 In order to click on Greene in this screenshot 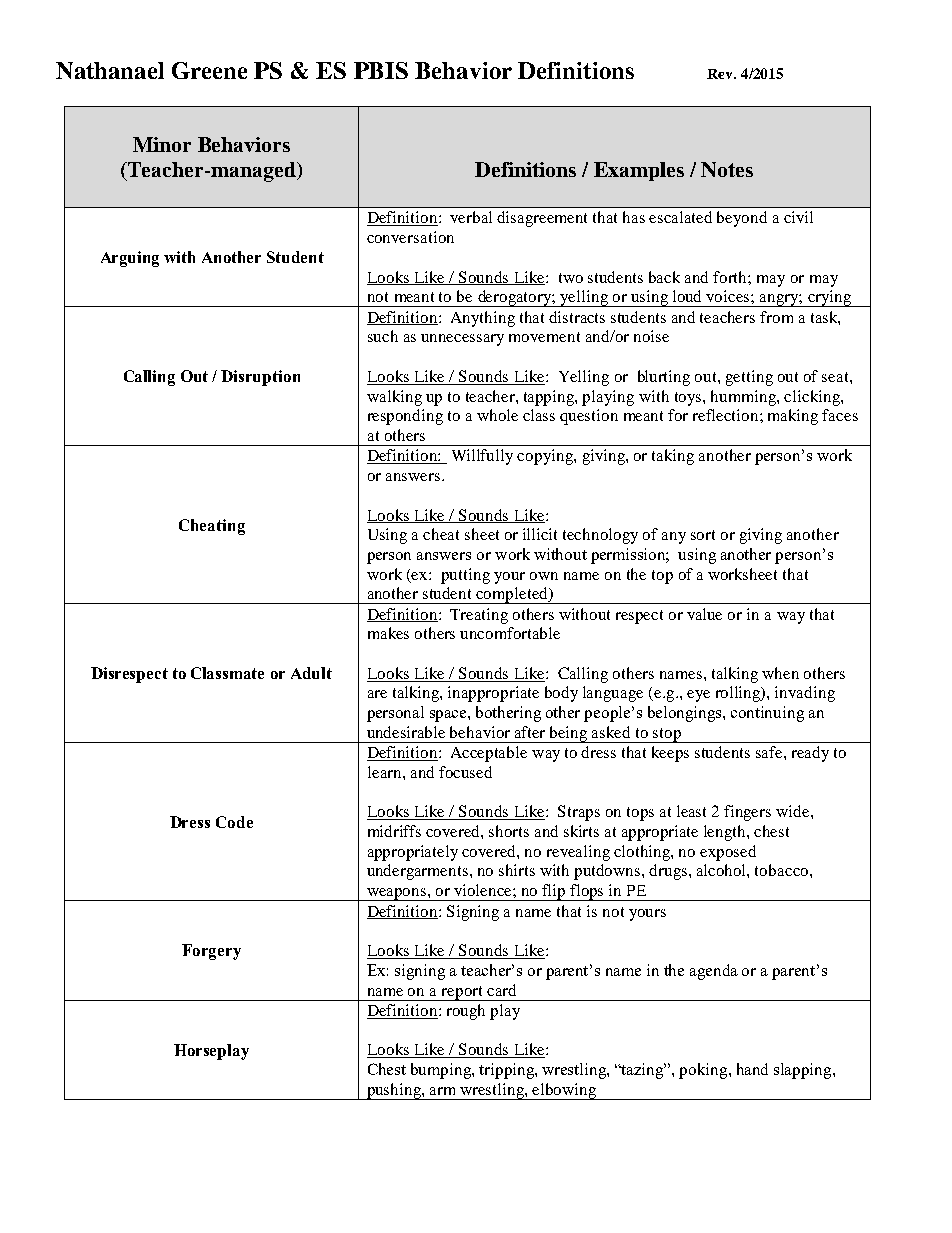, I will do `click(209, 70)`.
